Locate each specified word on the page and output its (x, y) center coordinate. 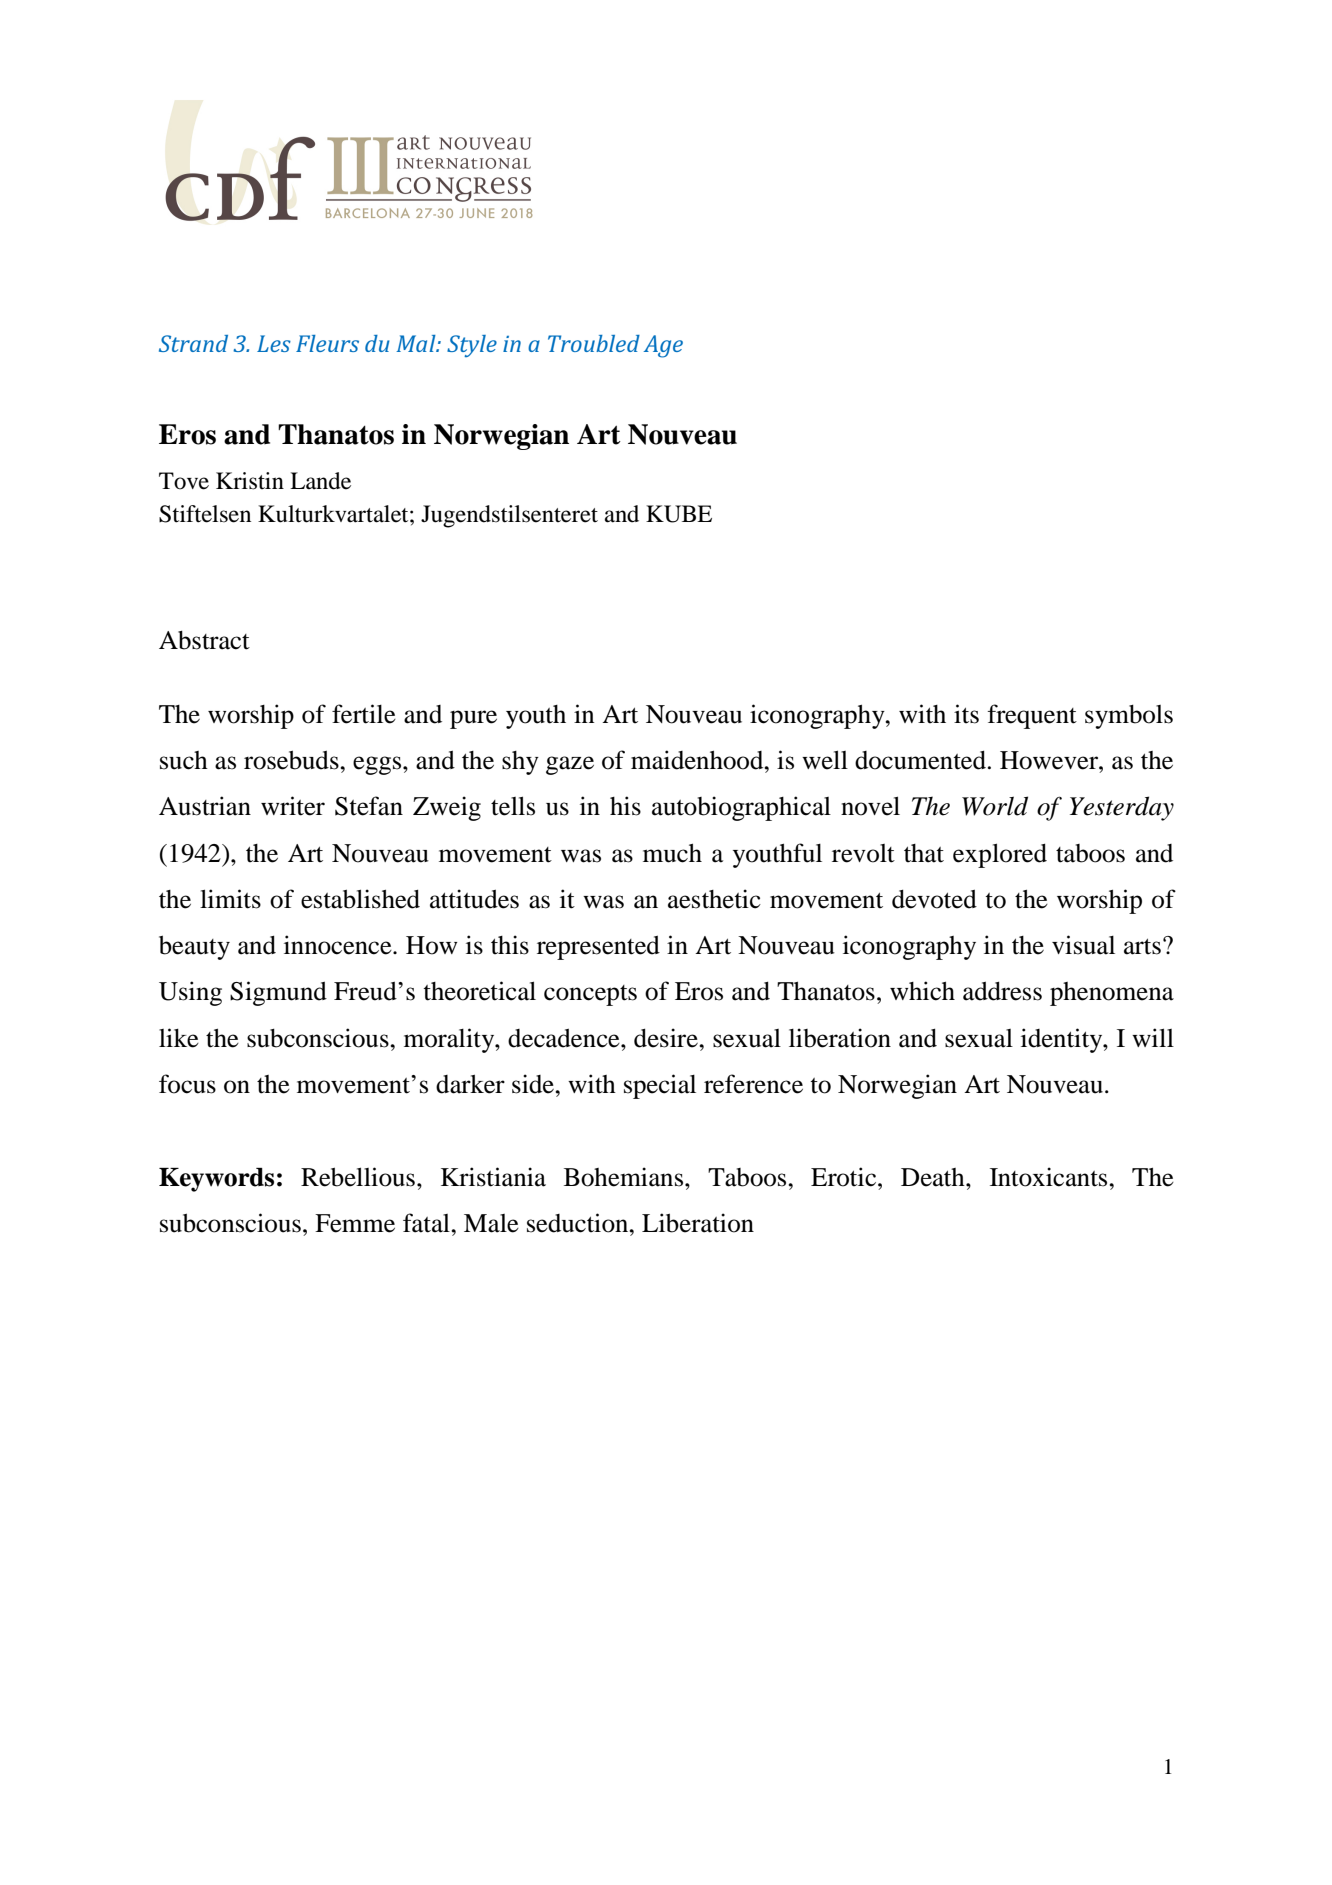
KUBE (679, 514)
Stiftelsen (205, 514)
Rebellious (358, 1177)
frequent (1032, 716)
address (1002, 991)
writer (293, 806)
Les (274, 343)
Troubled (594, 343)
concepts (590, 995)
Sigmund (278, 993)
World (995, 806)
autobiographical (741, 808)
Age (663, 346)
